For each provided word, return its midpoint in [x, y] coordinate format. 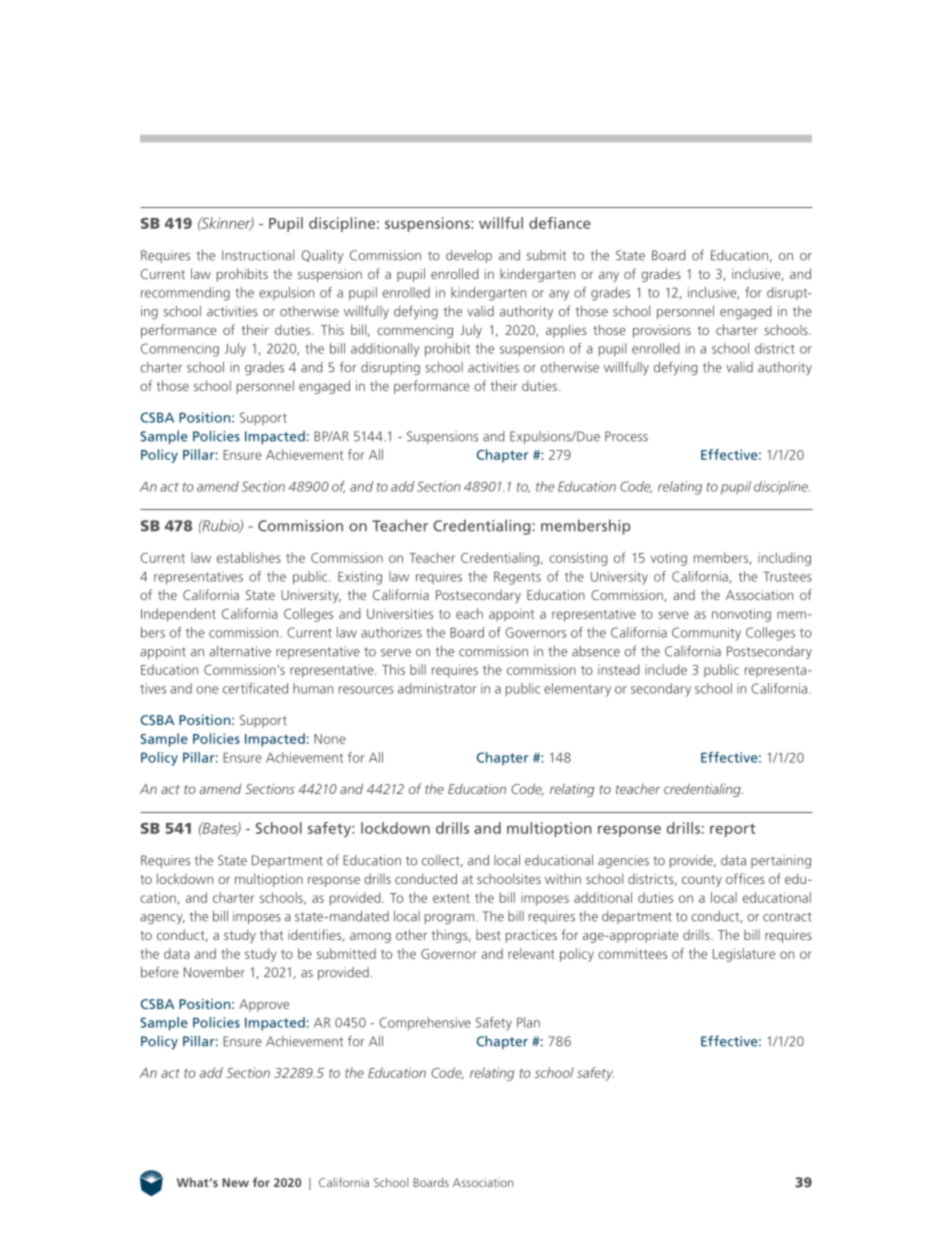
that [271, 934]
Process [626, 436]
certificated [255, 688]
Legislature [744, 955]
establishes [249, 557]
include [666, 669]
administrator [437, 688]
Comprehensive [425, 1024]
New [235, 1182]
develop [469, 256]
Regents [517, 578]
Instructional [258, 255]
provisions [662, 331]
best [488, 935]
